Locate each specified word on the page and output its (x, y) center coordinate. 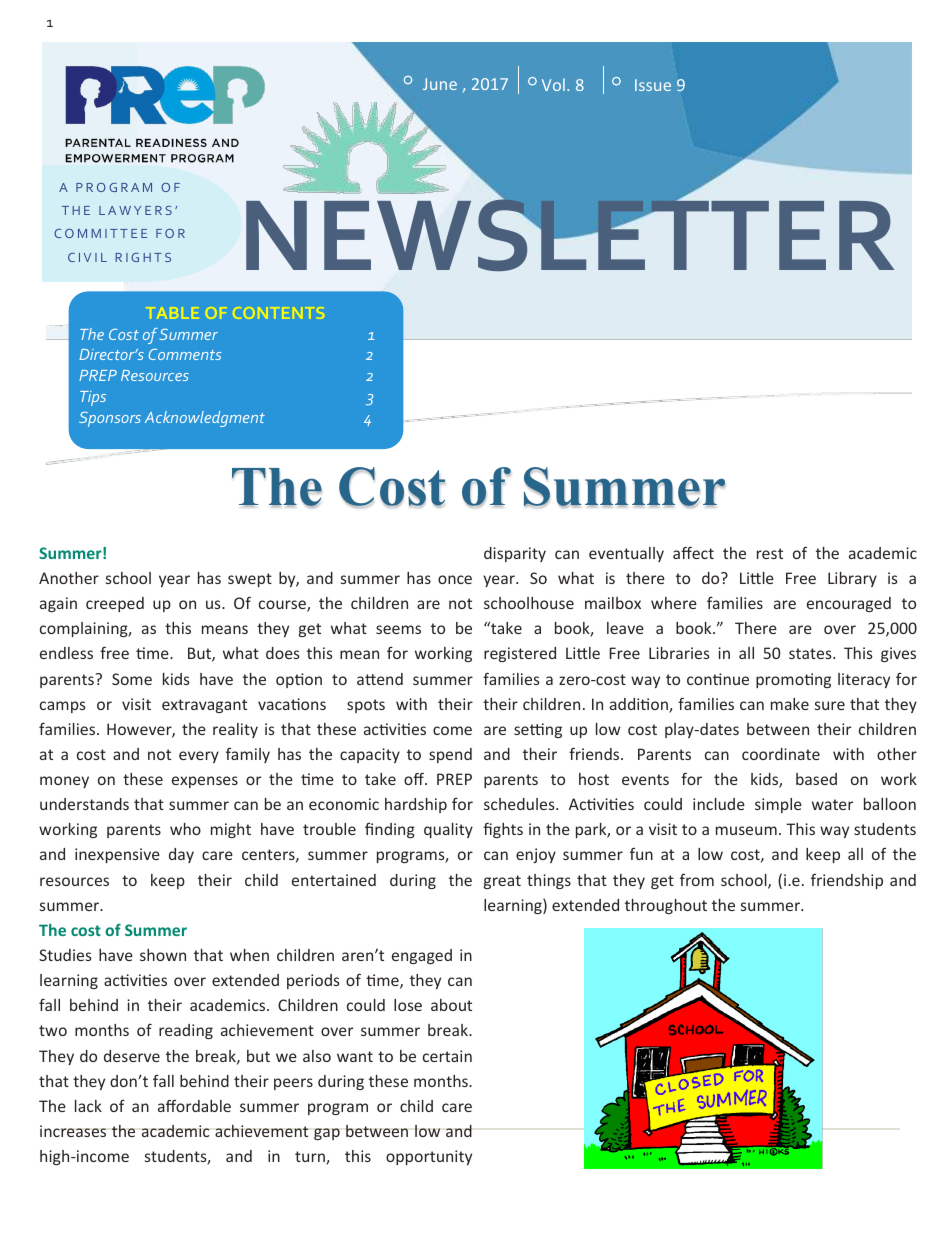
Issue (653, 85)
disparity (515, 554)
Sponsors (110, 419)
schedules (520, 804)
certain (447, 1056)
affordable (194, 1106)
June (440, 84)
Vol (553, 84)
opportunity (429, 1157)
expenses (205, 782)
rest (770, 553)
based (816, 779)
